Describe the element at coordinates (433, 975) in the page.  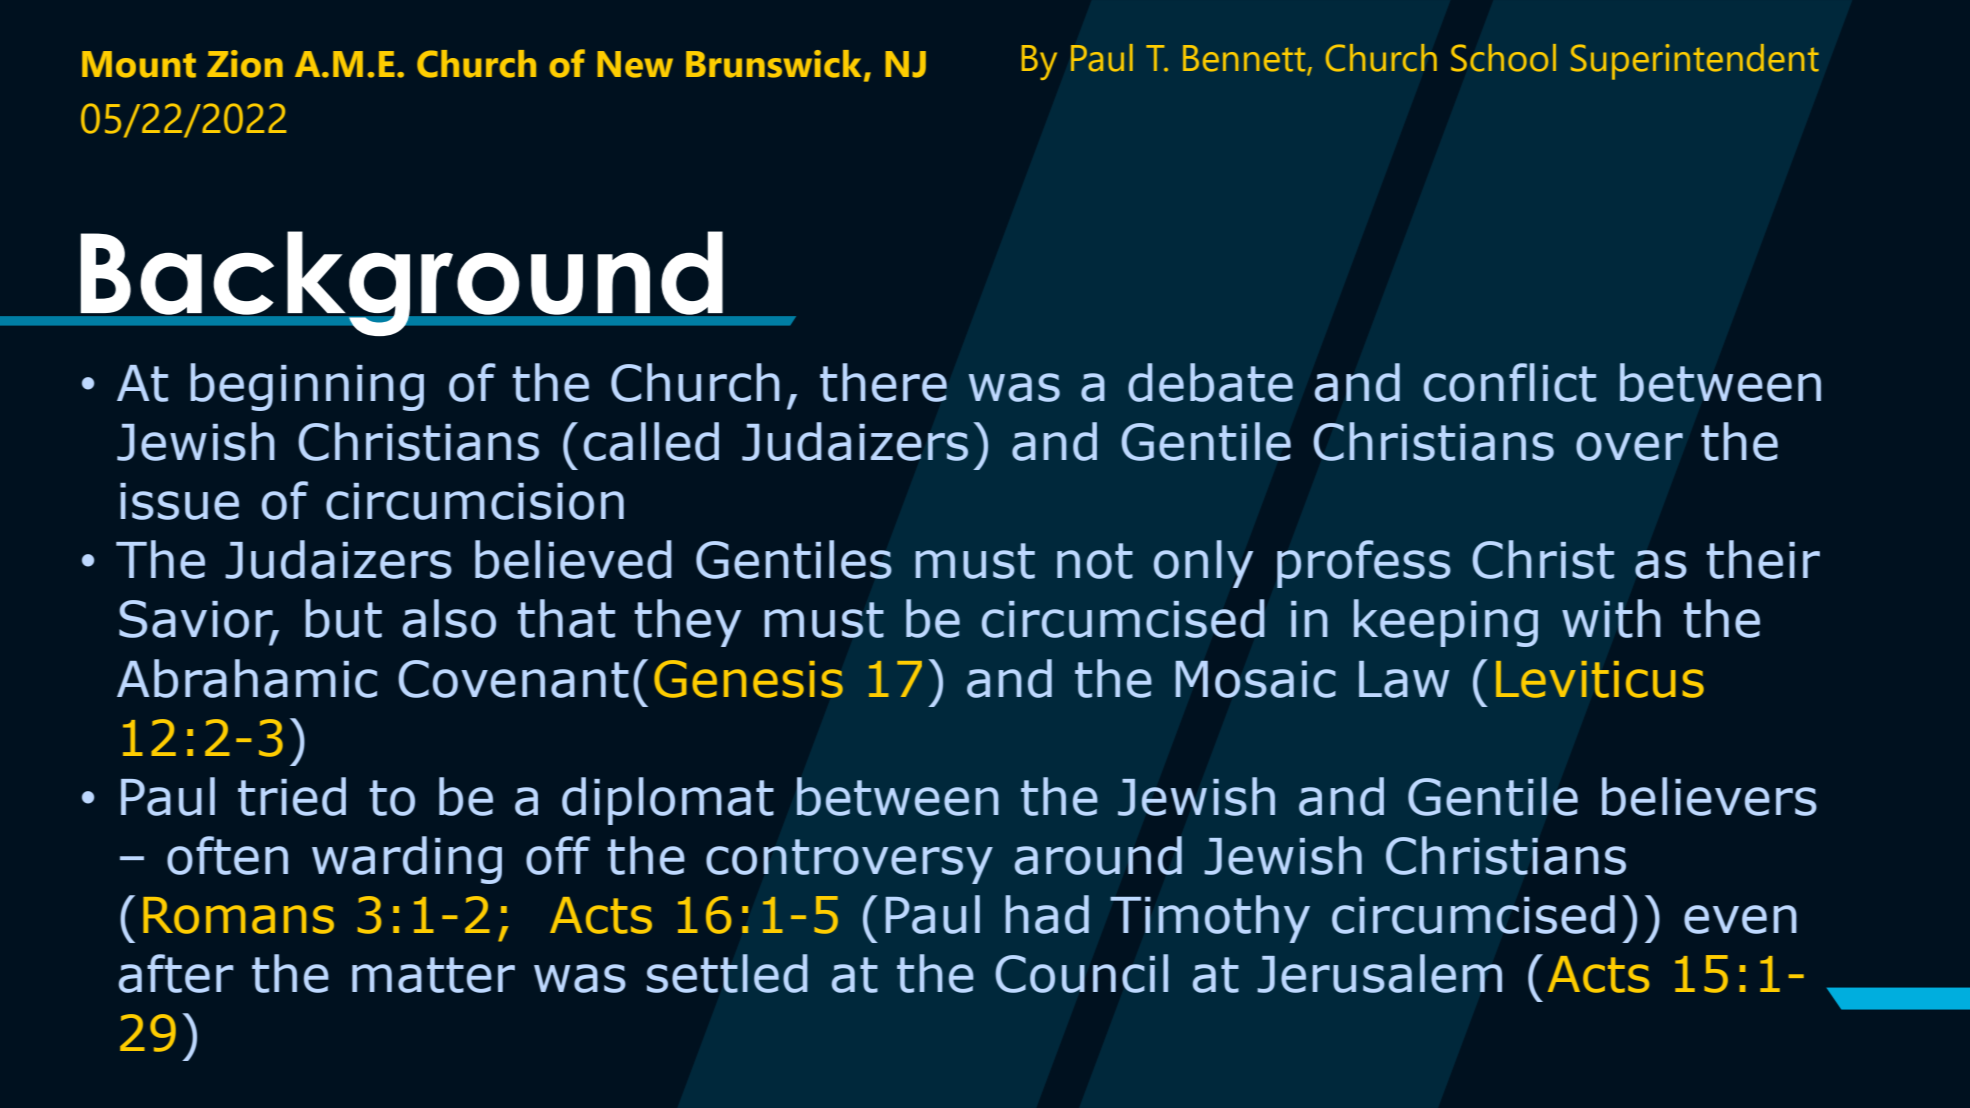
I see `matter` at that location.
